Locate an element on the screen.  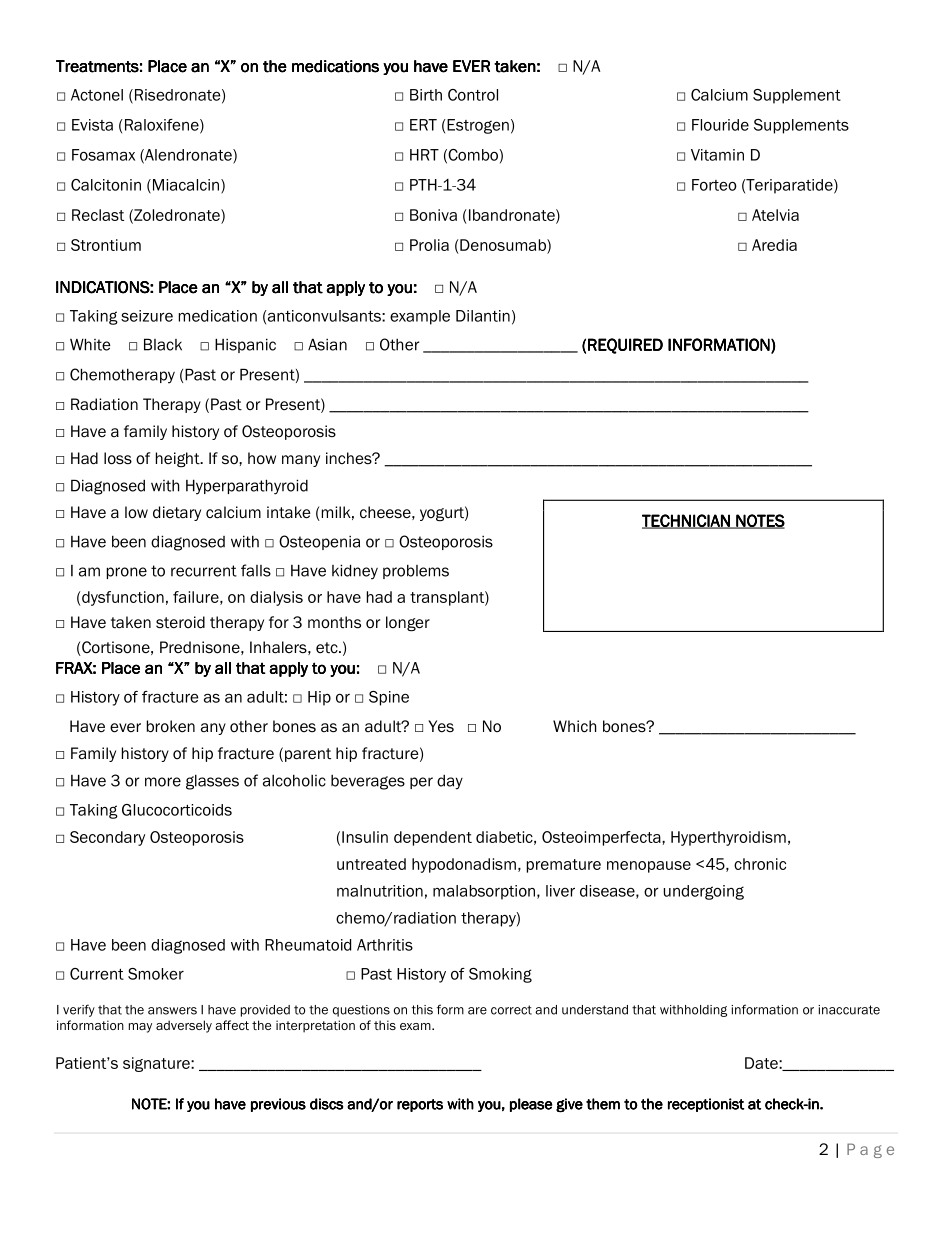
TECHNICIAN is located at coordinates (687, 521).
